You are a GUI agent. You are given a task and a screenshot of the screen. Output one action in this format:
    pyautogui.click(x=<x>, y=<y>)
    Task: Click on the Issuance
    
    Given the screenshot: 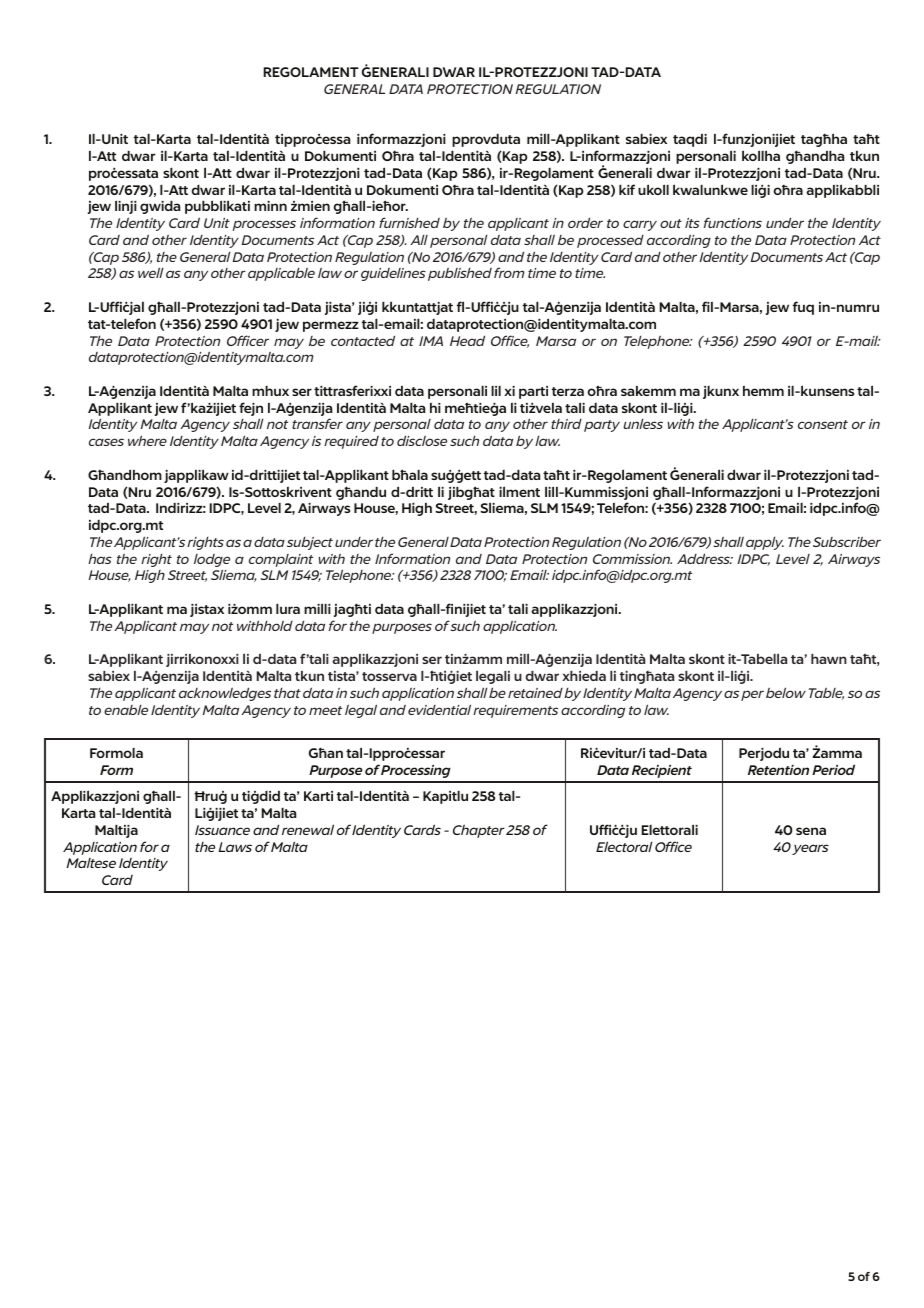 What is the action you would take?
    pyautogui.click(x=222, y=830)
